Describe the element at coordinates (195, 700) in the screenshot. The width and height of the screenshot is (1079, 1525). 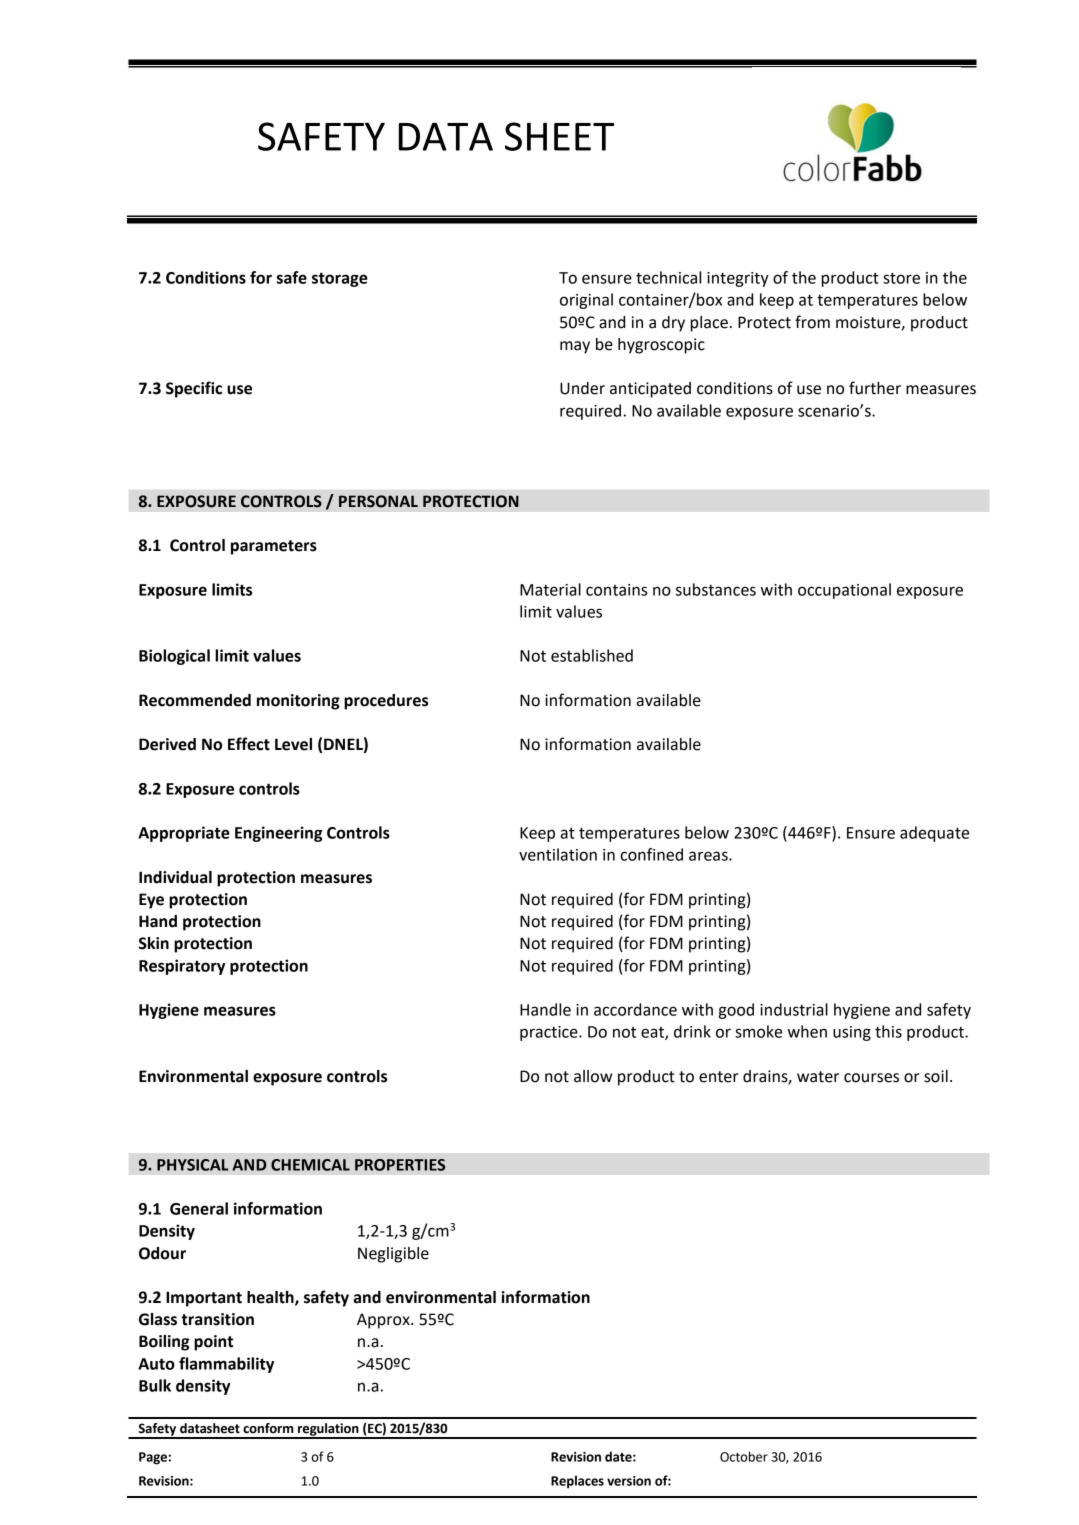
I see `Recommended` at that location.
